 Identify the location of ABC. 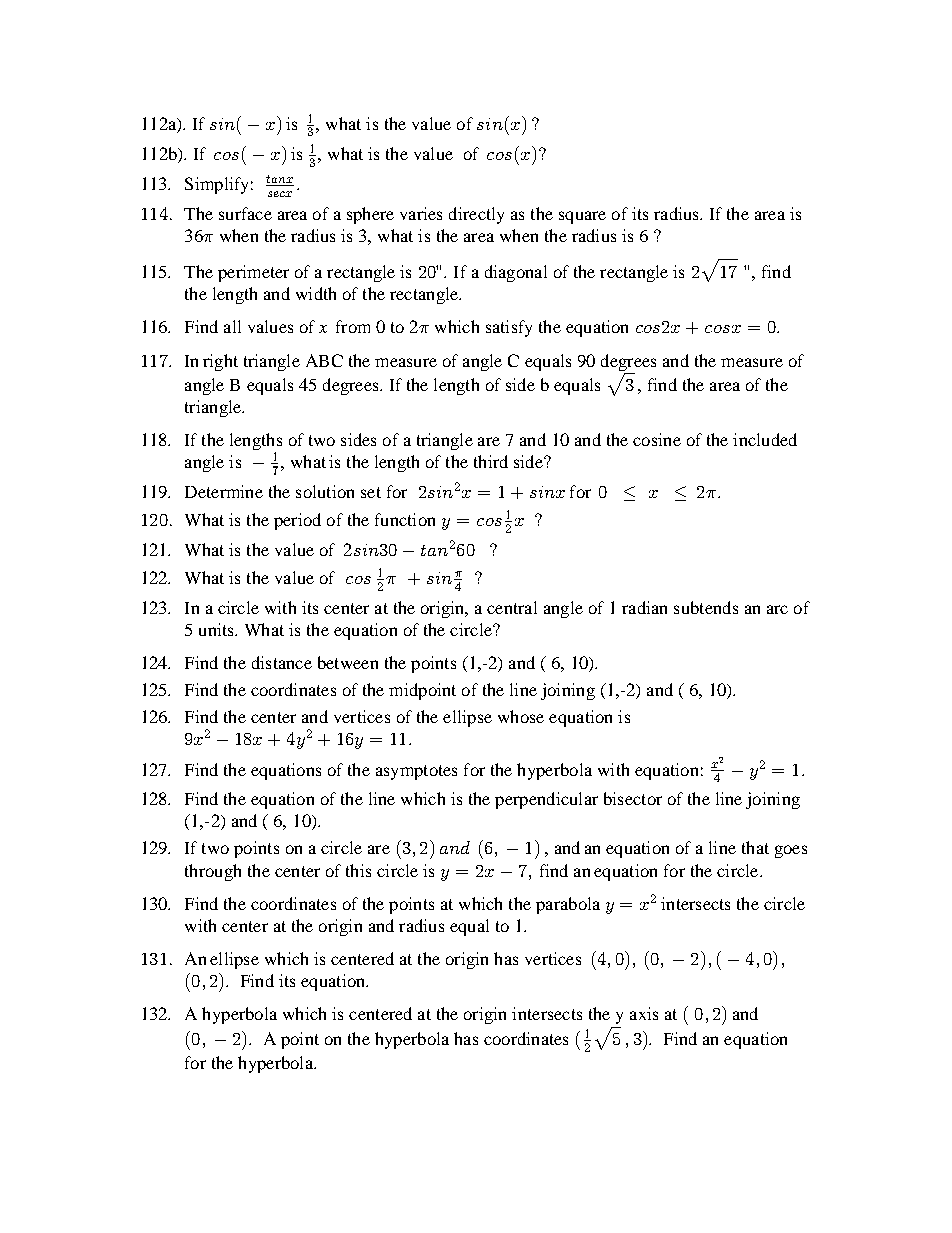
(324, 360).
